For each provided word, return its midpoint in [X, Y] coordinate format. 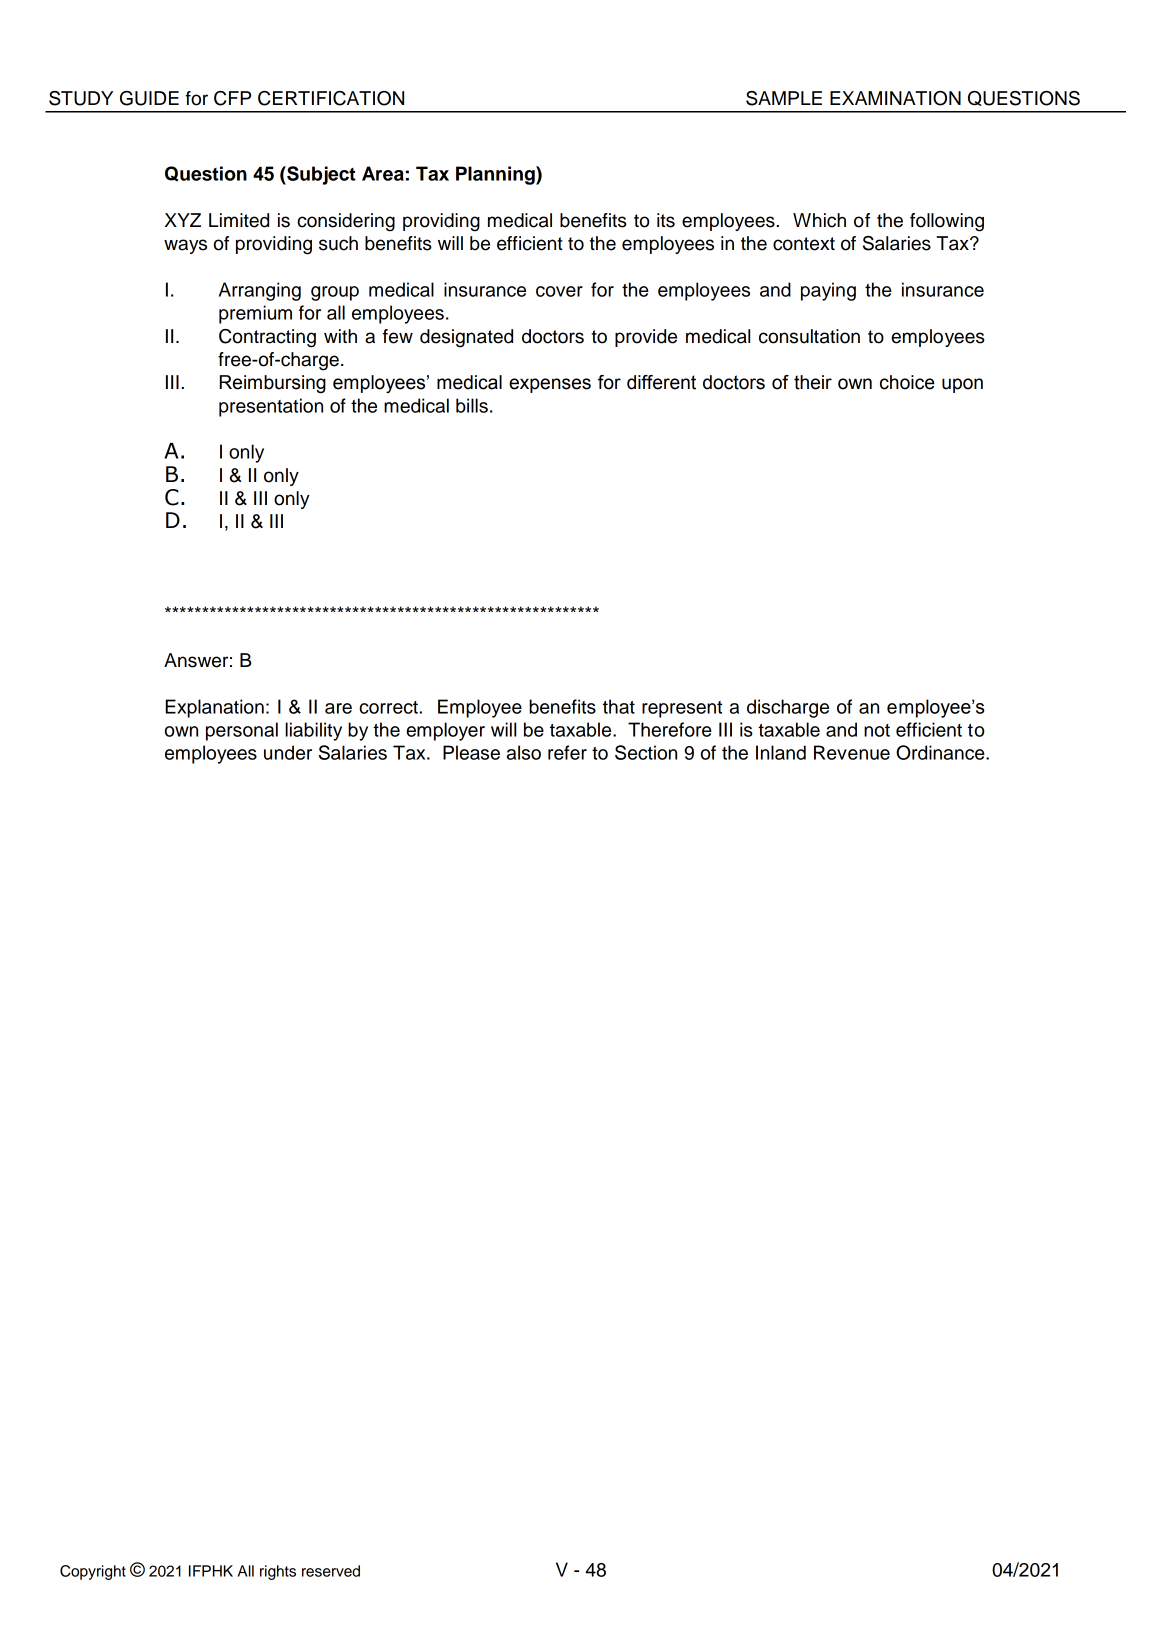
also [524, 752]
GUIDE [149, 98]
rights [278, 1572]
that [619, 706]
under [288, 752]
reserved [331, 1571]
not [877, 730]
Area [383, 173]
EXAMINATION [895, 98]
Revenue [852, 752]
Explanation [214, 708]
